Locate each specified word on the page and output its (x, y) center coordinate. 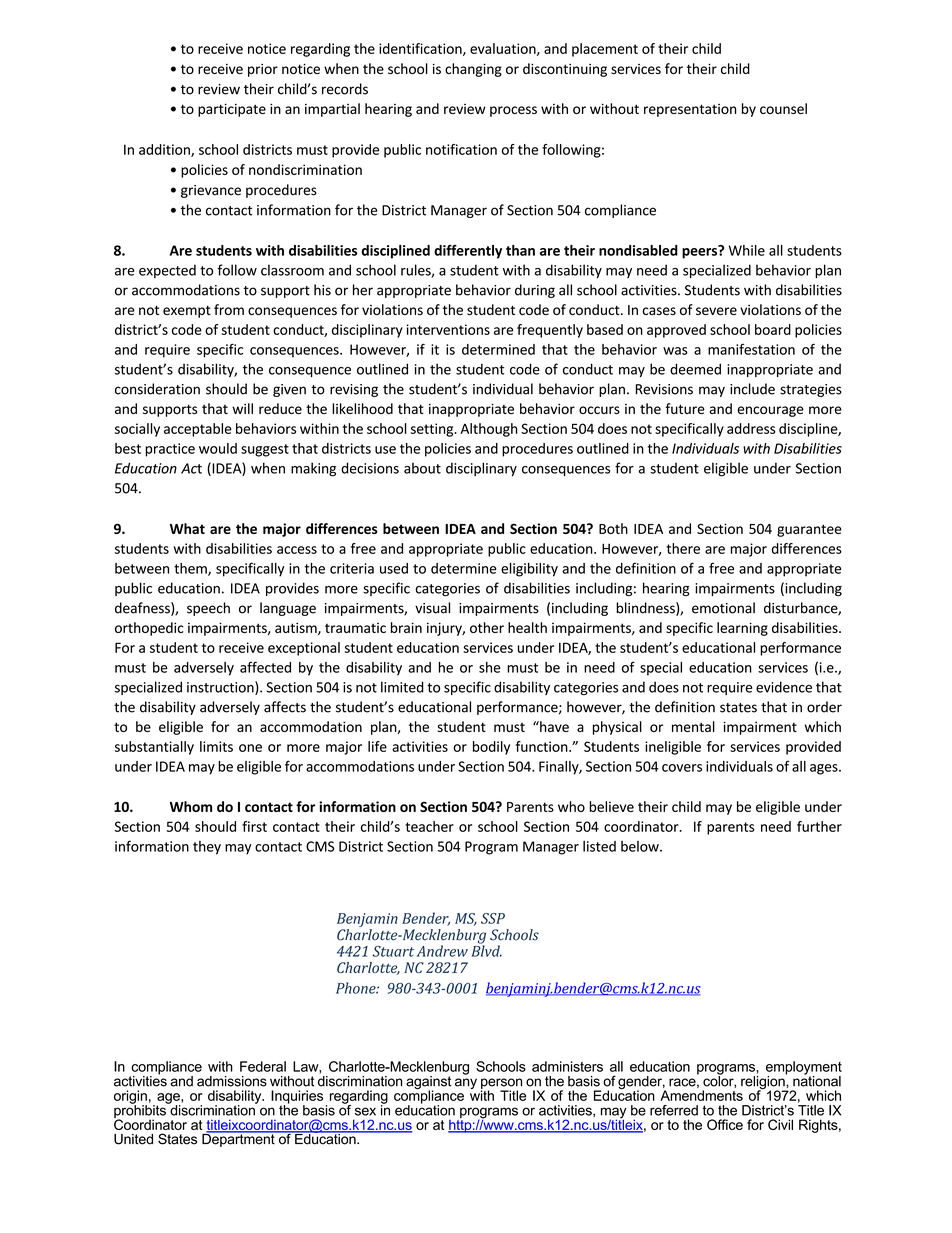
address (751, 428)
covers (682, 768)
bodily (491, 748)
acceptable (198, 430)
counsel (783, 108)
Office (725, 1124)
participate (232, 110)
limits (216, 746)
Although (489, 430)
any (466, 1083)
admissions (232, 1081)
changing (473, 70)
